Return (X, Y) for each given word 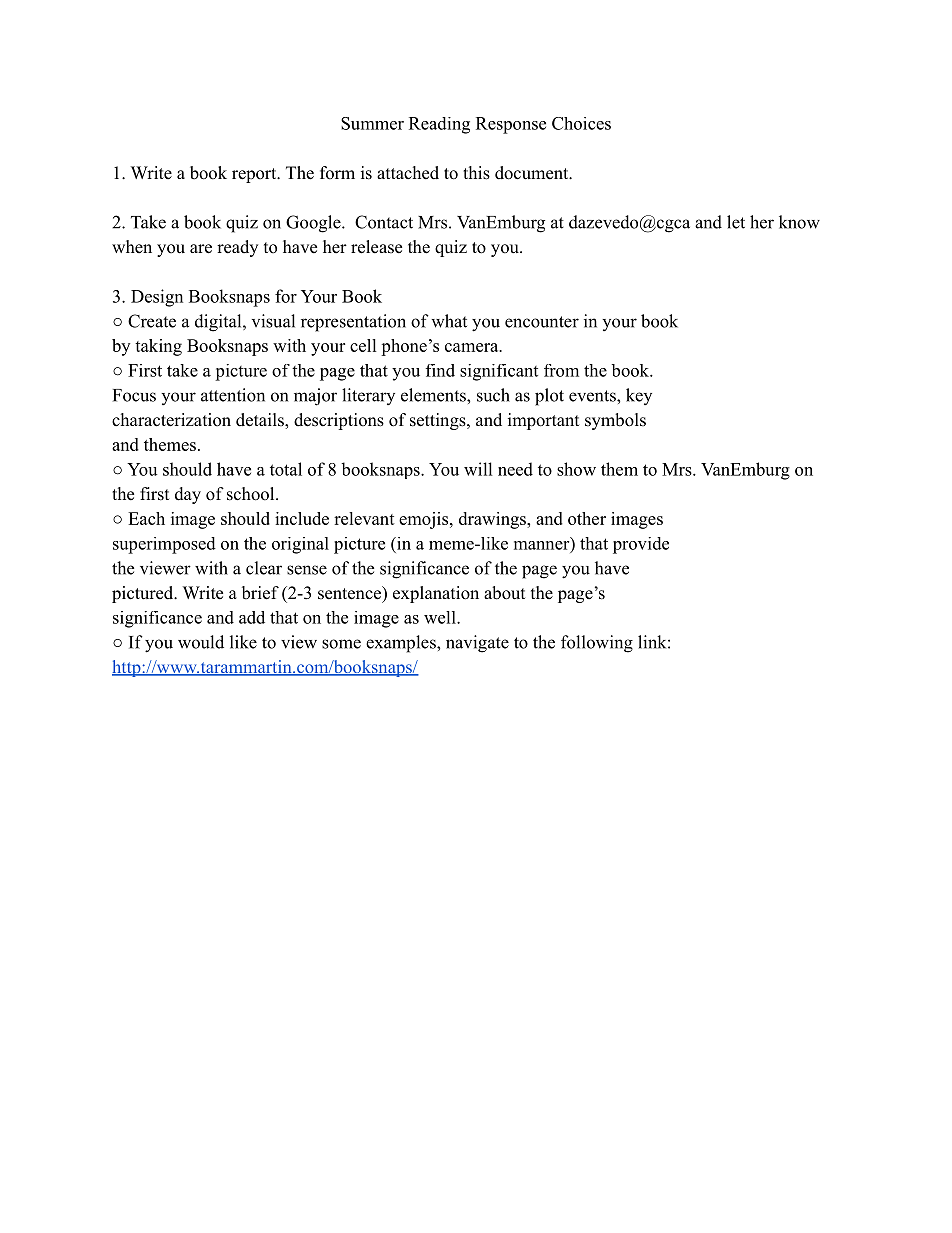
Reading (439, 125)
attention (233, 395)
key (639, 396)
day (188, 495)
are (201, 249)
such (493, 395)
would (201, 642)
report (255, 175)
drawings (493, 520)
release (376, 247)
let (736, 222)
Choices (581, 123)
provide (641, 545)
